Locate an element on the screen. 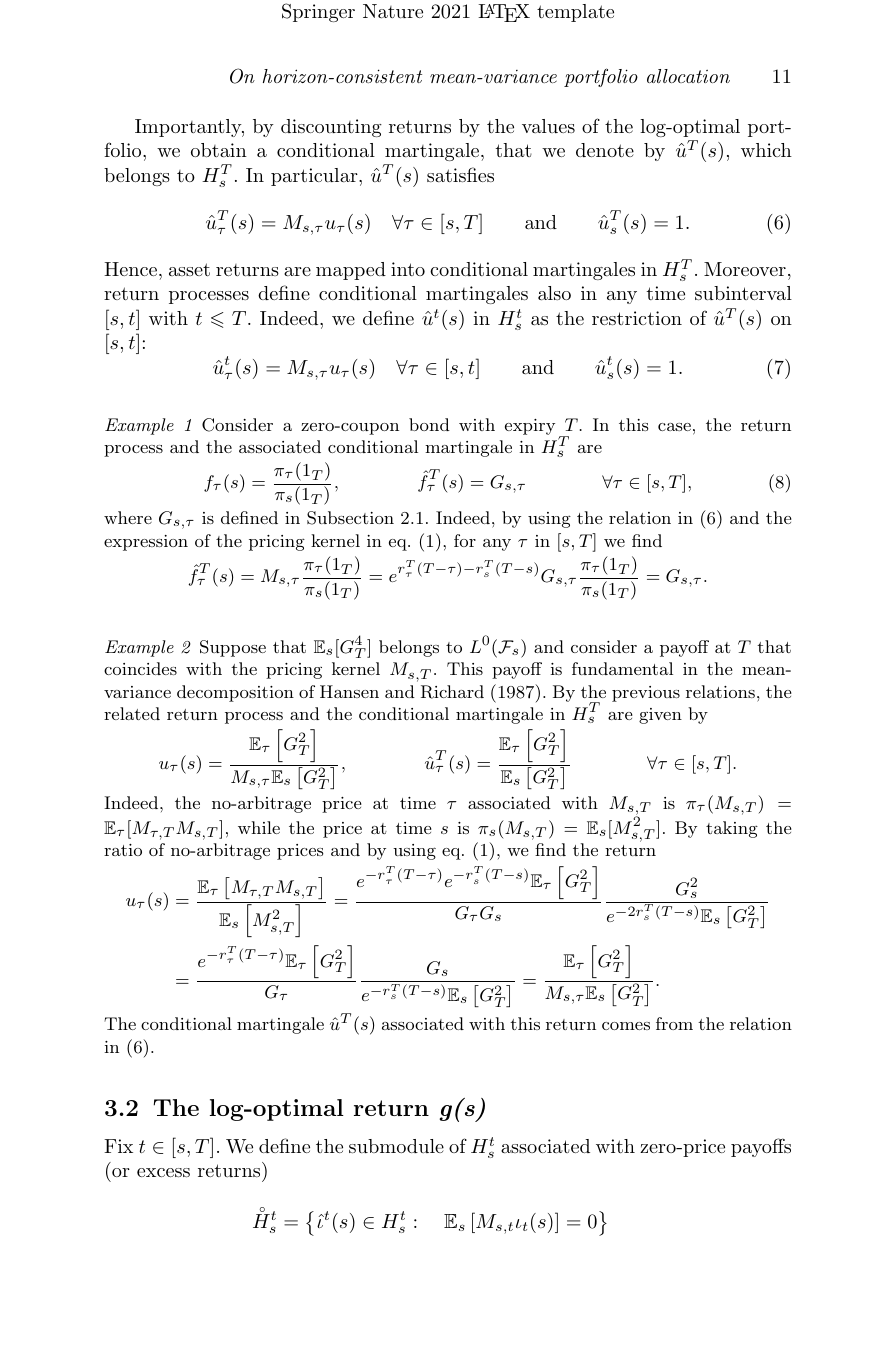  Nature is located at coordinates (393, 11).
